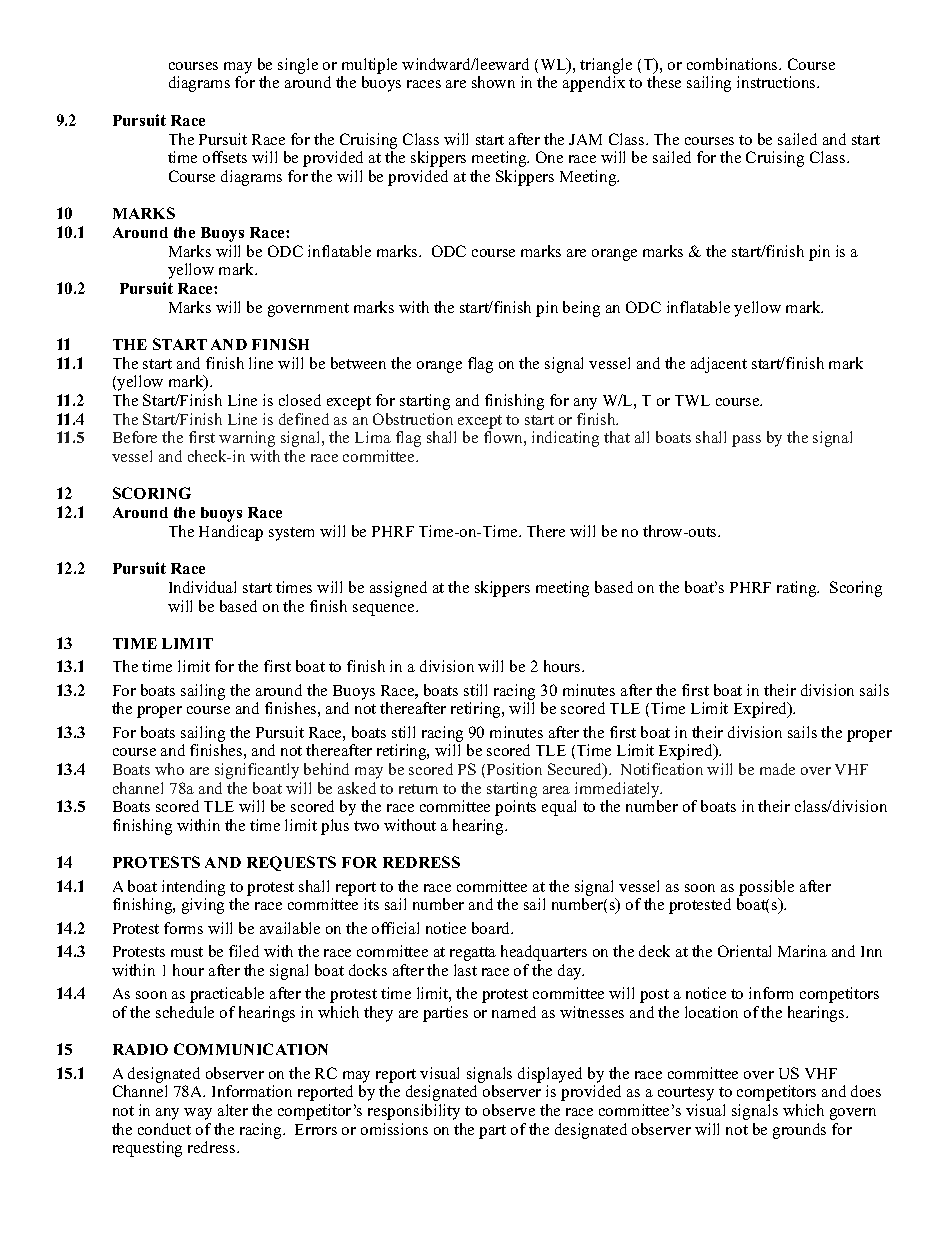 The width and height of the screenshot is (952, 1233). Describe the element at coordinates (798, 589) in the screenshot. I see `rating` at that location.
